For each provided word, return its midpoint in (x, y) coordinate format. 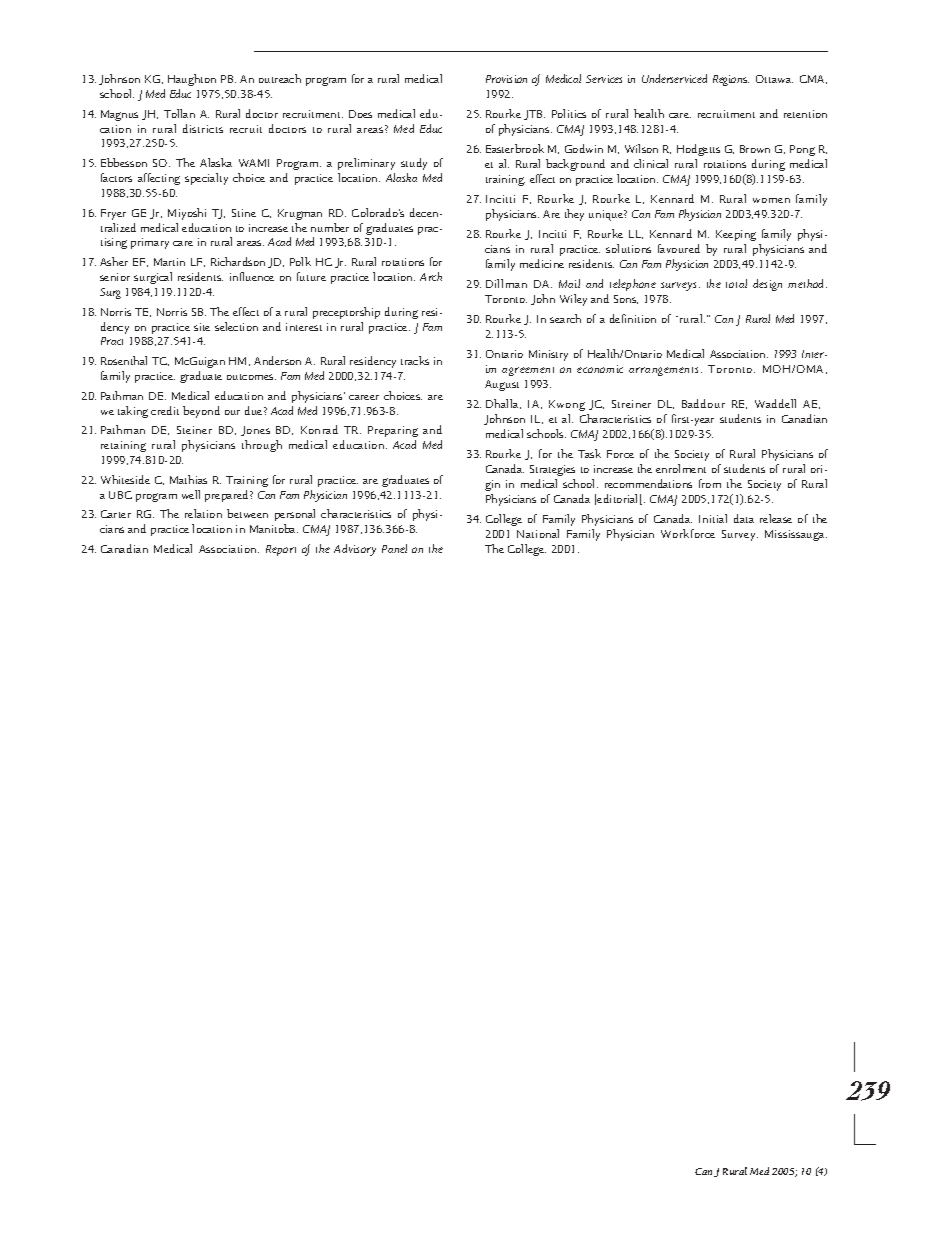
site (202, 327)
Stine (244, 213)
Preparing (393, 431)
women (771, 200)
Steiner (194, 430)
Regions (731, 80)
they (574, 215)
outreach (280, 78)
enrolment (681, 468)
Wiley (573, 300)
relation (203, 513)
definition (633, 318)
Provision (506, 79)
